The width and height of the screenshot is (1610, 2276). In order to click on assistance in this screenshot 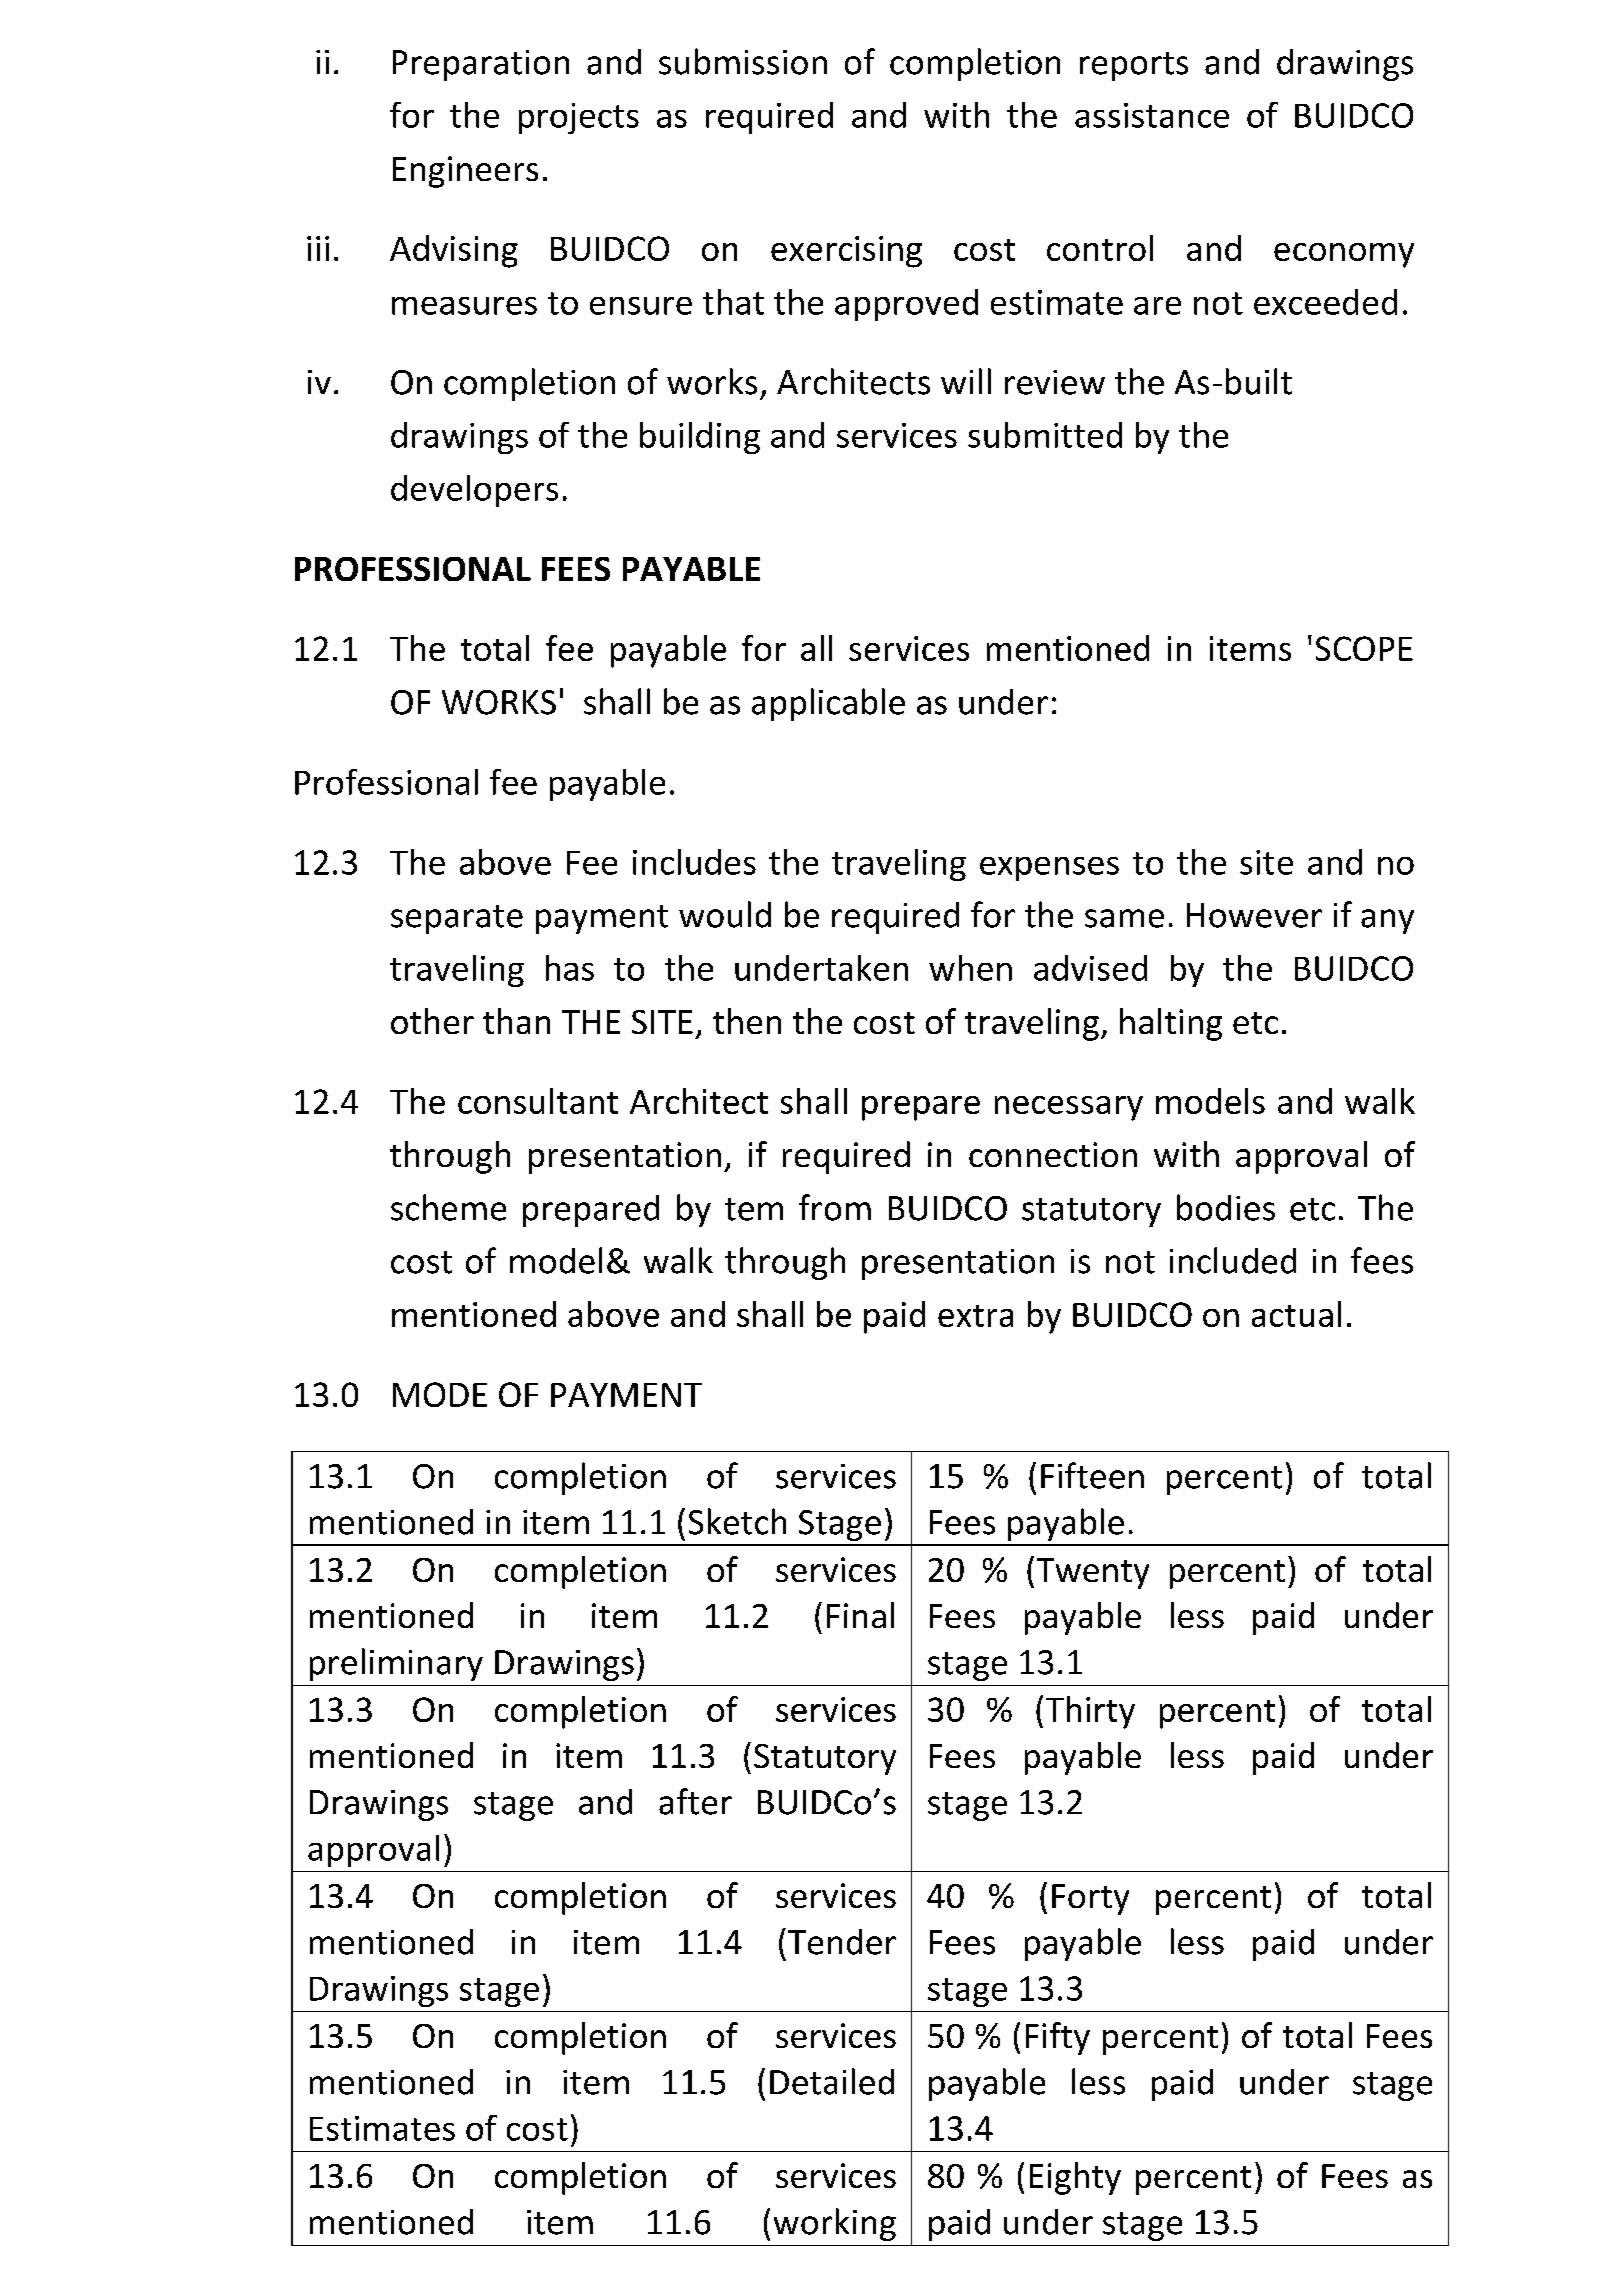, I will do `click(1152, 115)`.
